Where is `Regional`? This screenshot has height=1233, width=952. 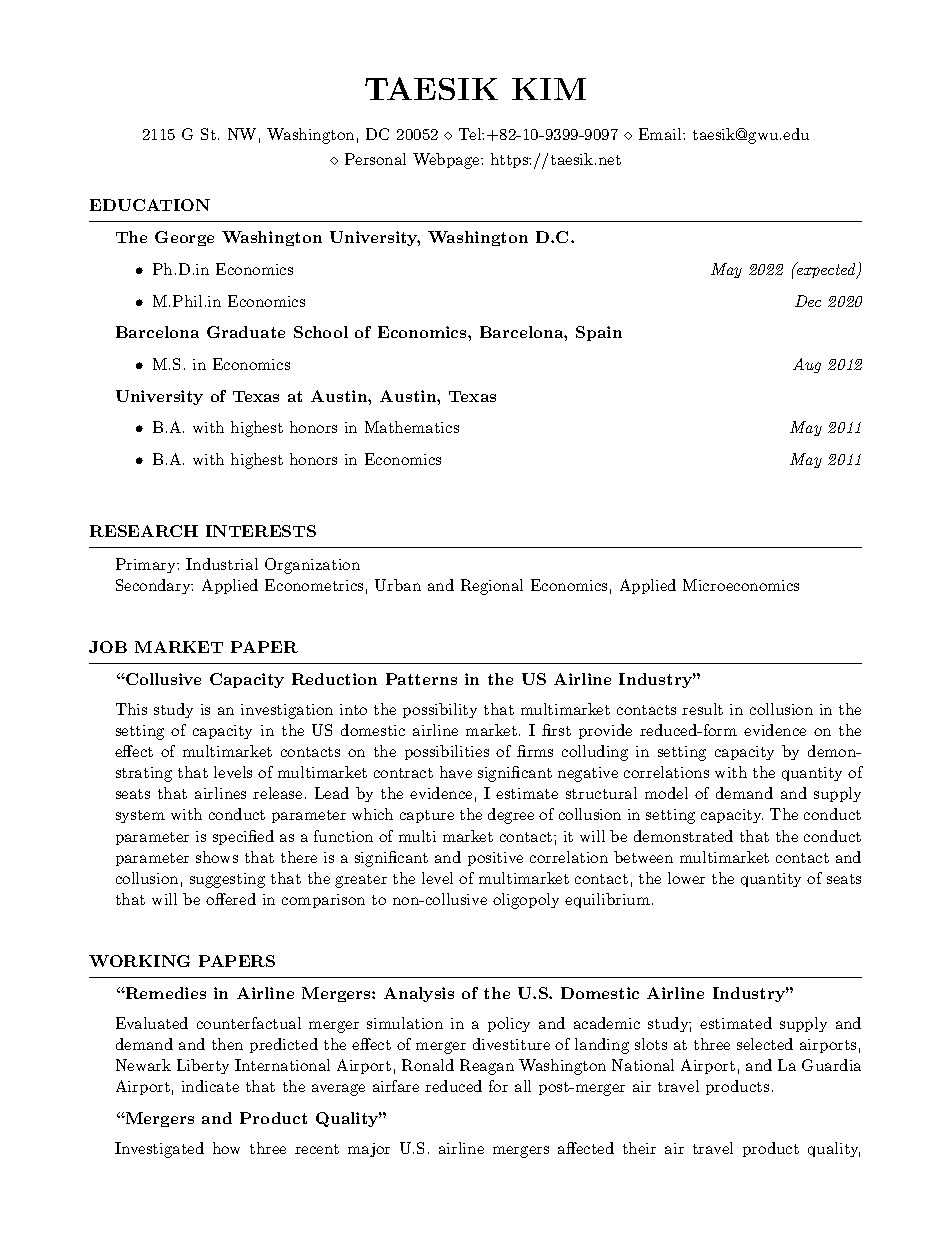 Regional is located at coordinates (492, 587).
